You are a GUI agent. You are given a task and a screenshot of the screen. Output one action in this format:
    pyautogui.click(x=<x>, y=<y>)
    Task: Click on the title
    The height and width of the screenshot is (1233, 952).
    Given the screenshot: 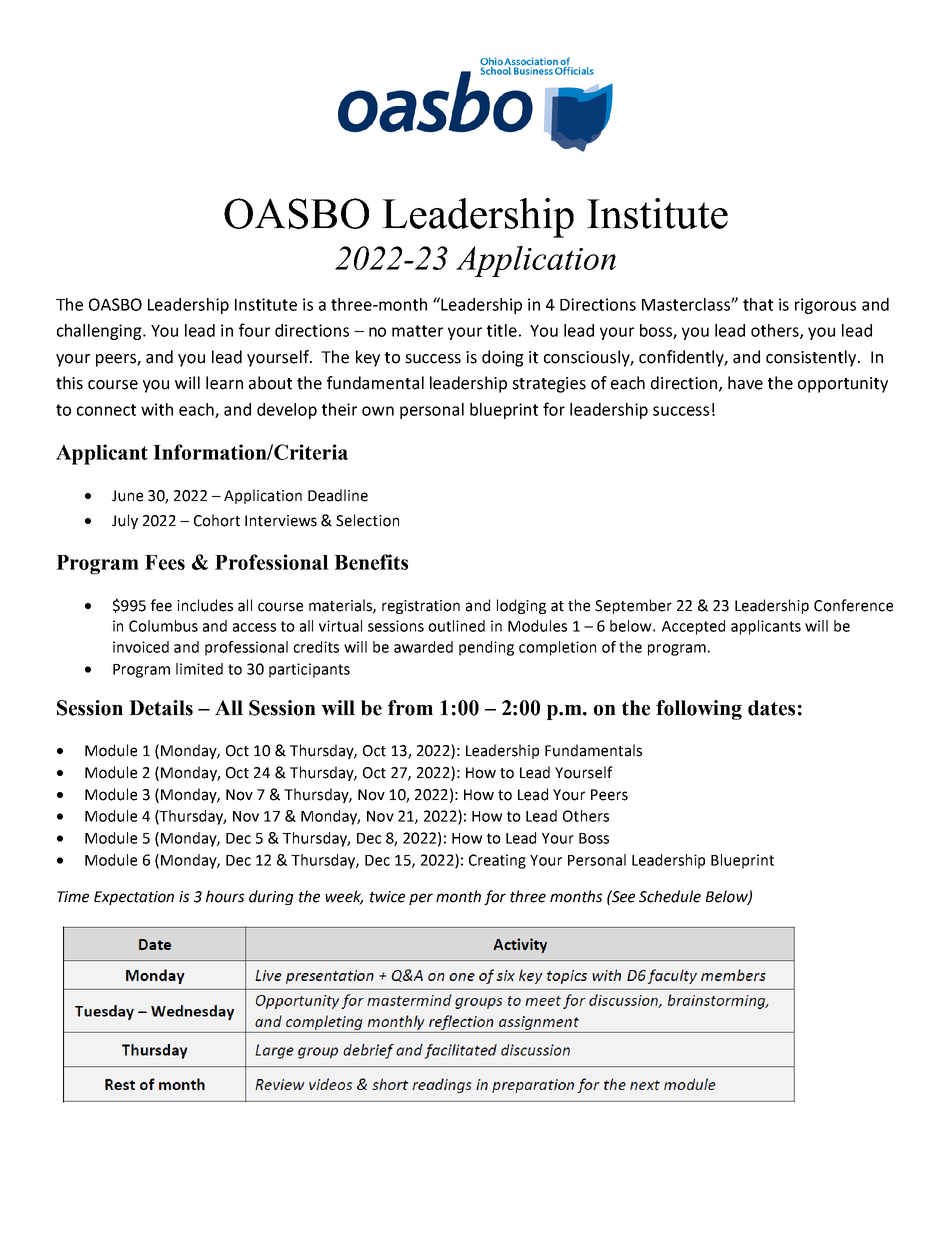 What is the action you would take?
    pyautogui.click(x=502, y=330)
